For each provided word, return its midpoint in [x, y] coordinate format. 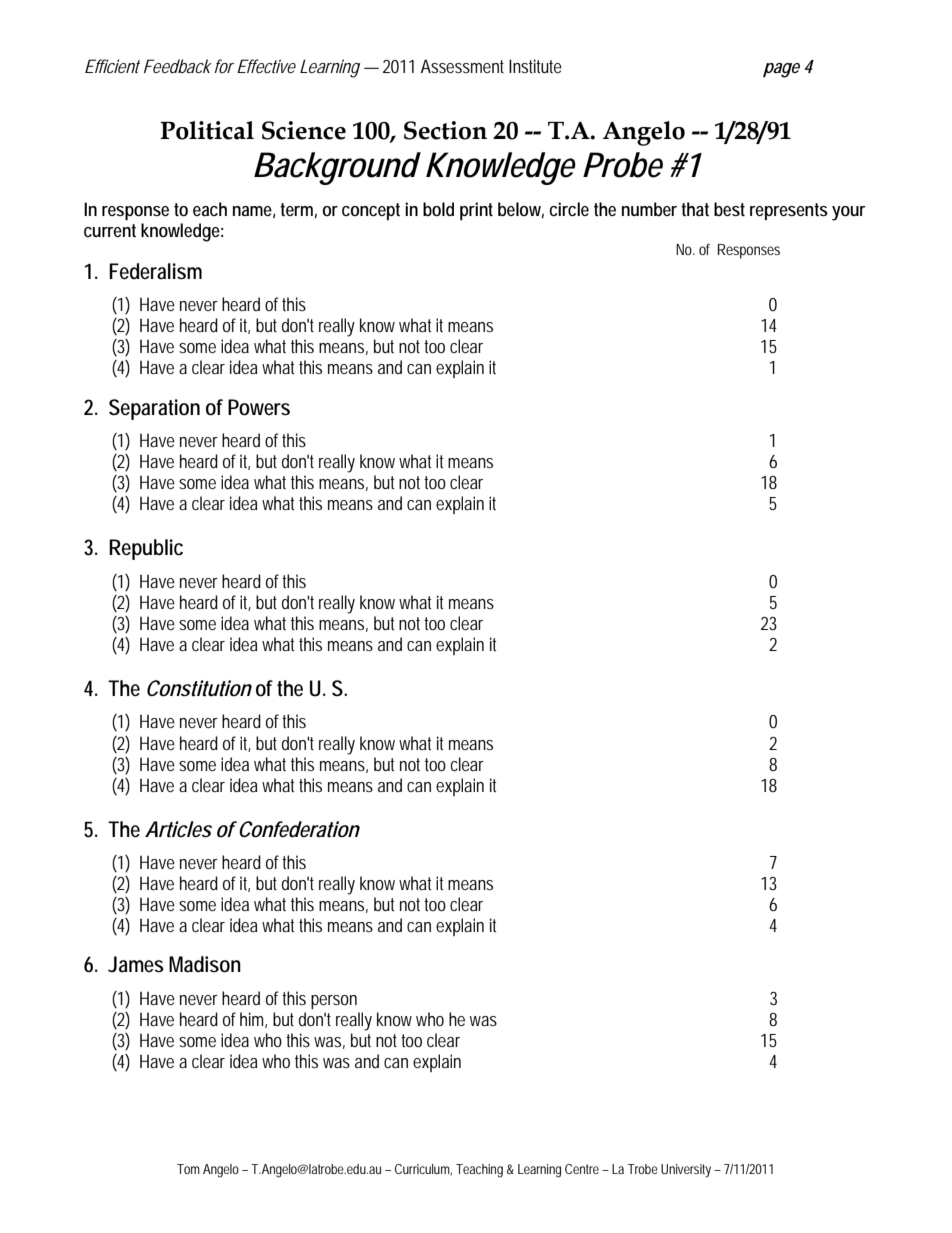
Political [207, 130]
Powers [259, 407]
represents [789, 211]
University [686, 1171]
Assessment [462, 66]
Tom [188, 1169]
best [729, 209]
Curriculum [423, 1169]
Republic [146, 549]
